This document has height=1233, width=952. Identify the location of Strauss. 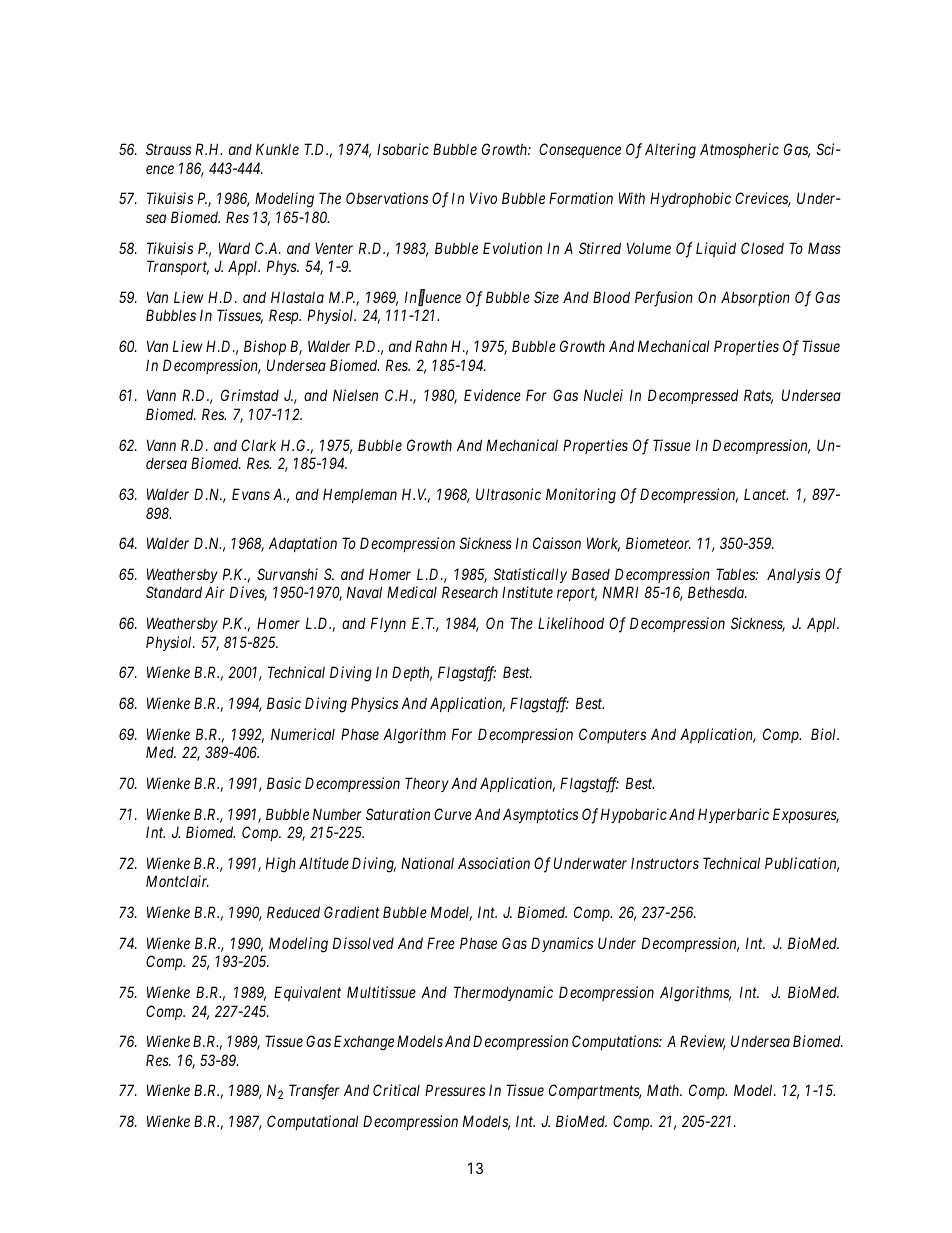
(168, 149).
